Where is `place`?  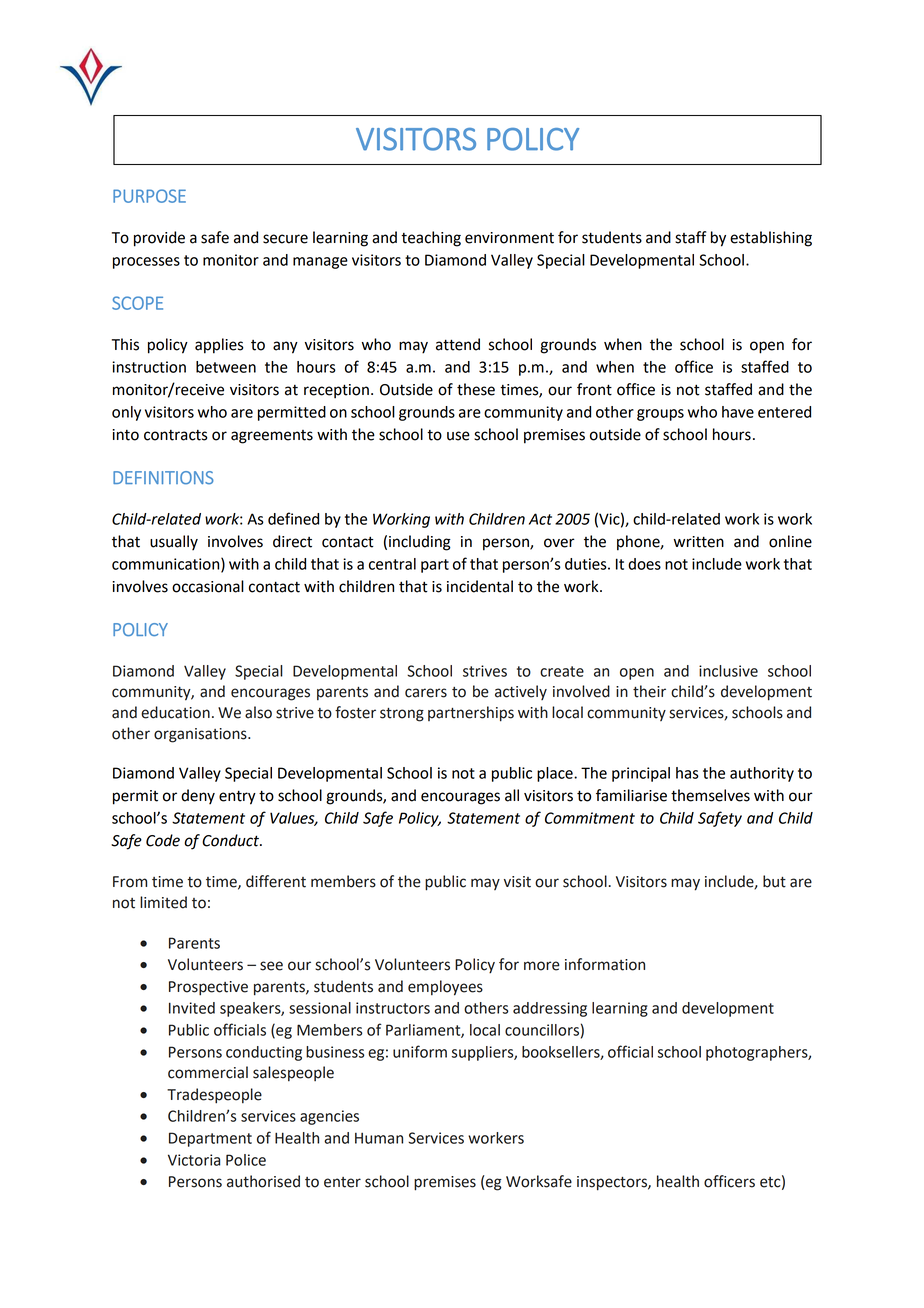 place is located at coordinates (556, 774).
